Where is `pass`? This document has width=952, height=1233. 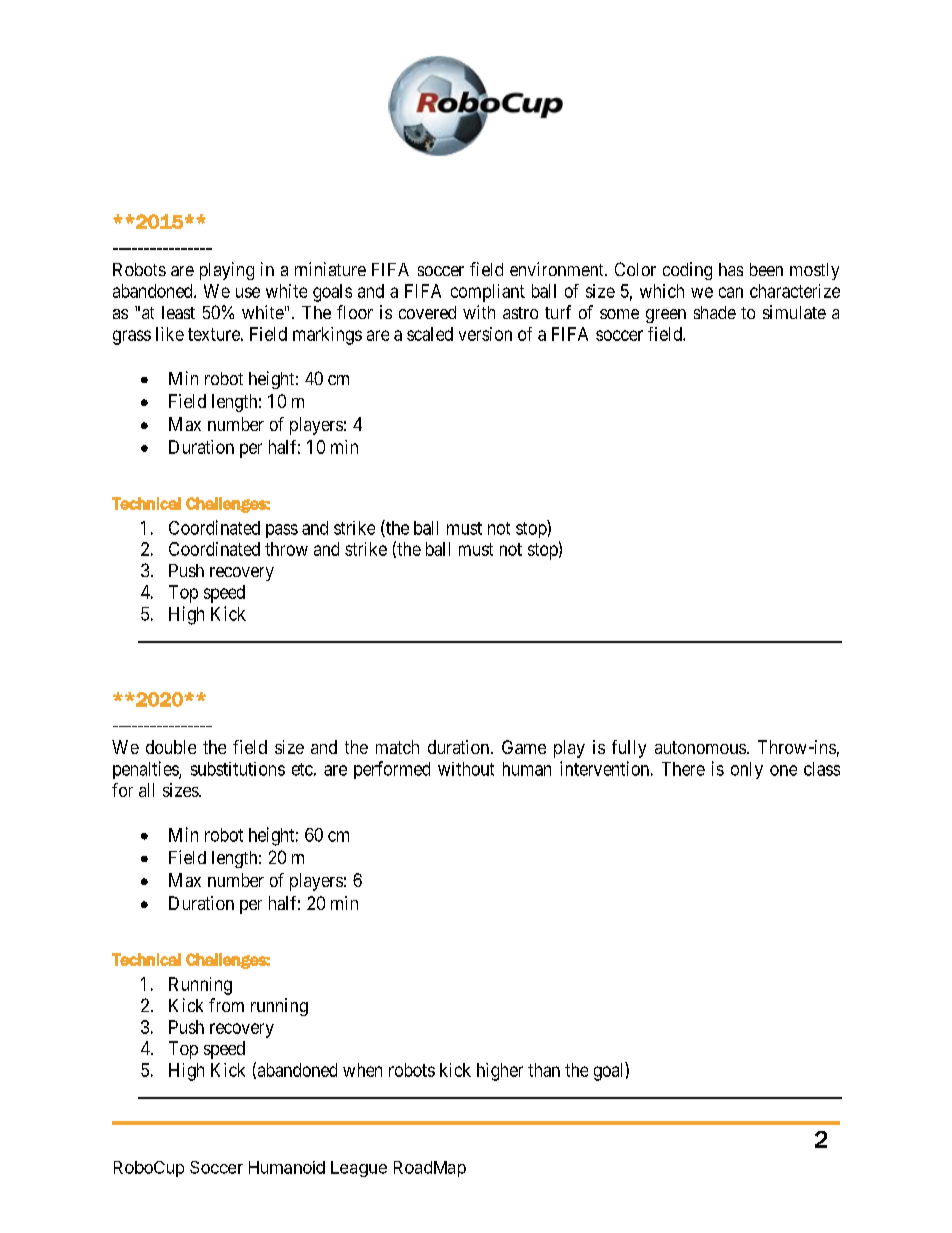 pass is located at coordinates (282, 531).
